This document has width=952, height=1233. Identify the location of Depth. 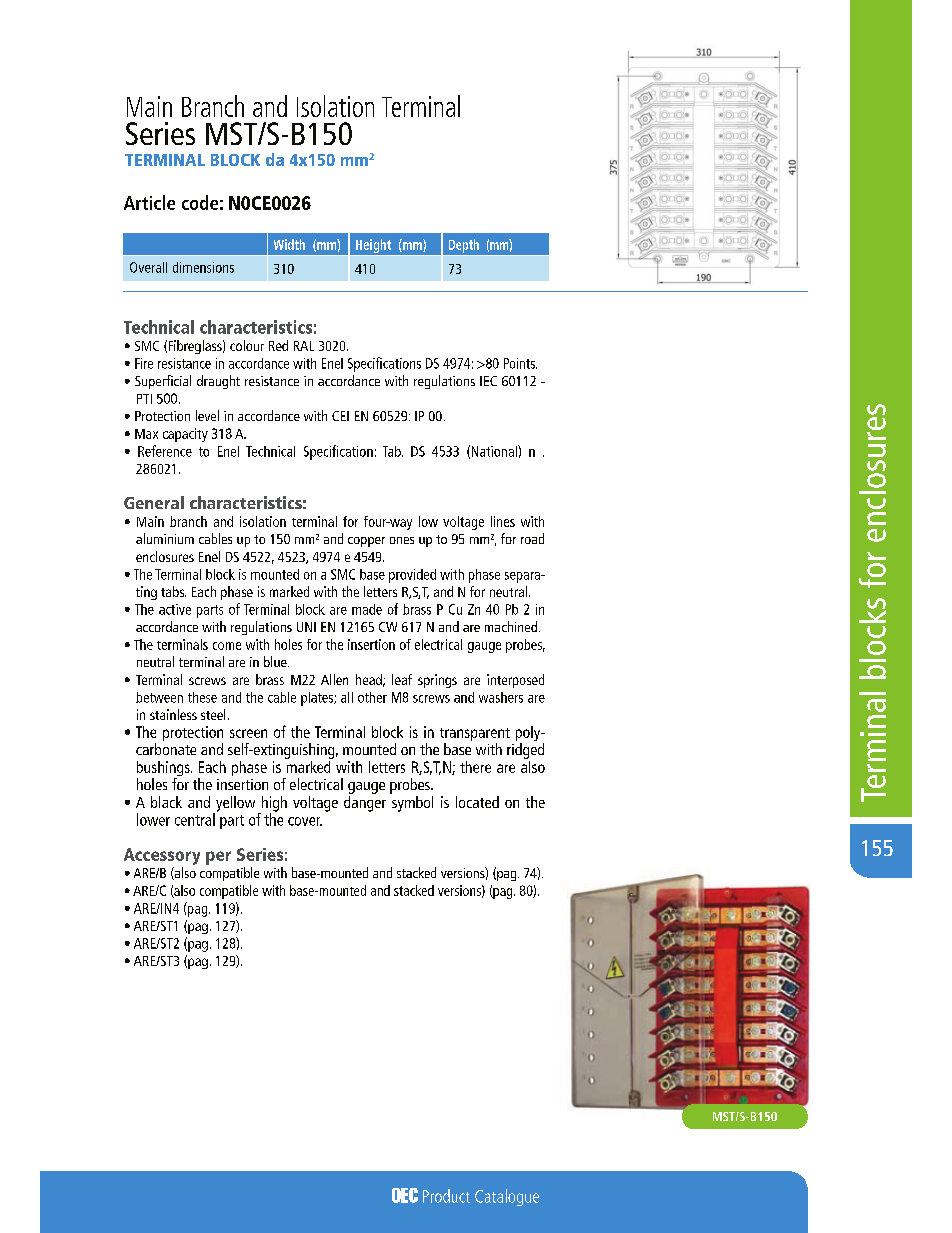
(464, 246).
